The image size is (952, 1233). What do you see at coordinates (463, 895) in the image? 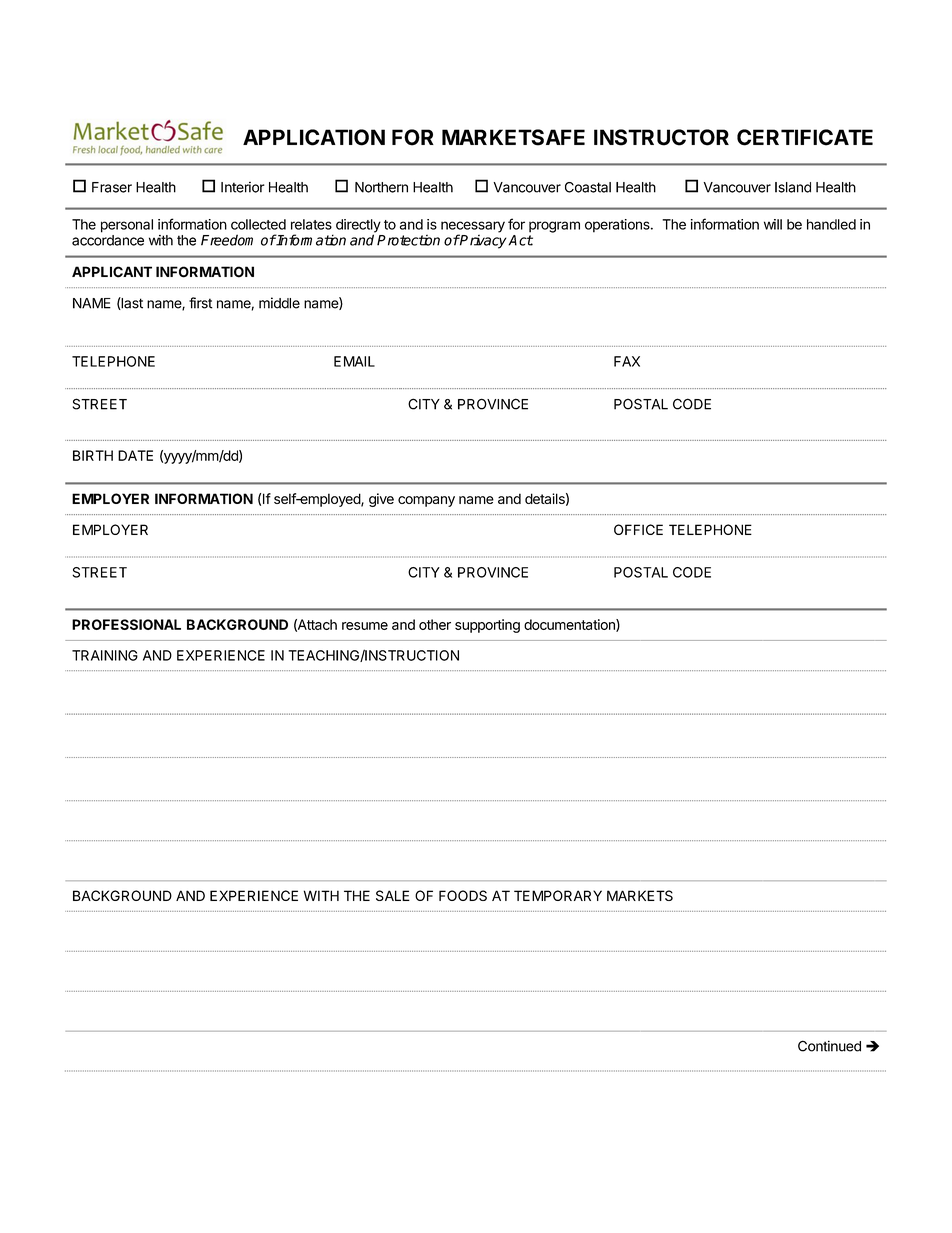
I see `FOODS` at bounding box center [463, 895].
